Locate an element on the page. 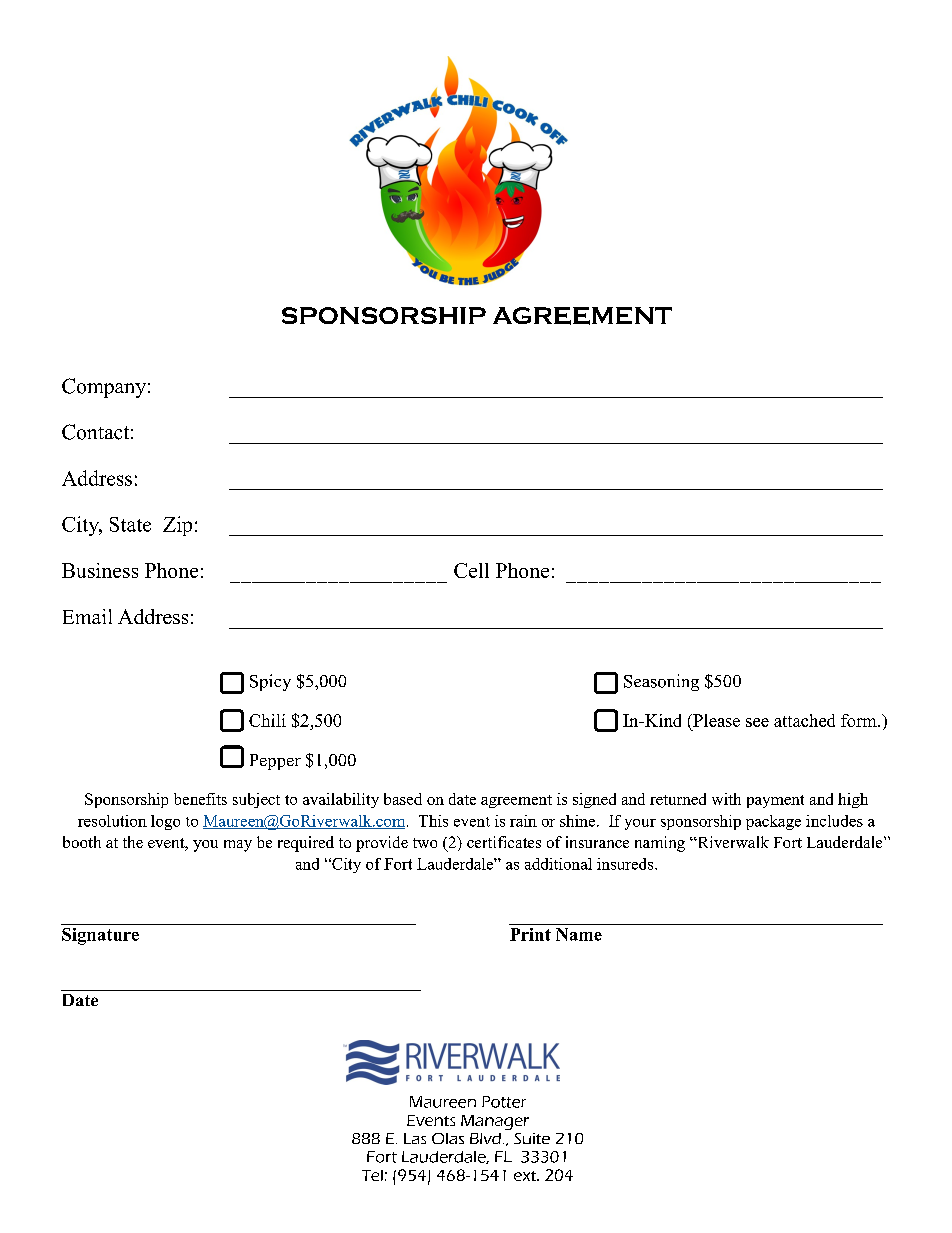 The height and width of the image is (1233, 952). Name is located at coordinates (579, 934).
